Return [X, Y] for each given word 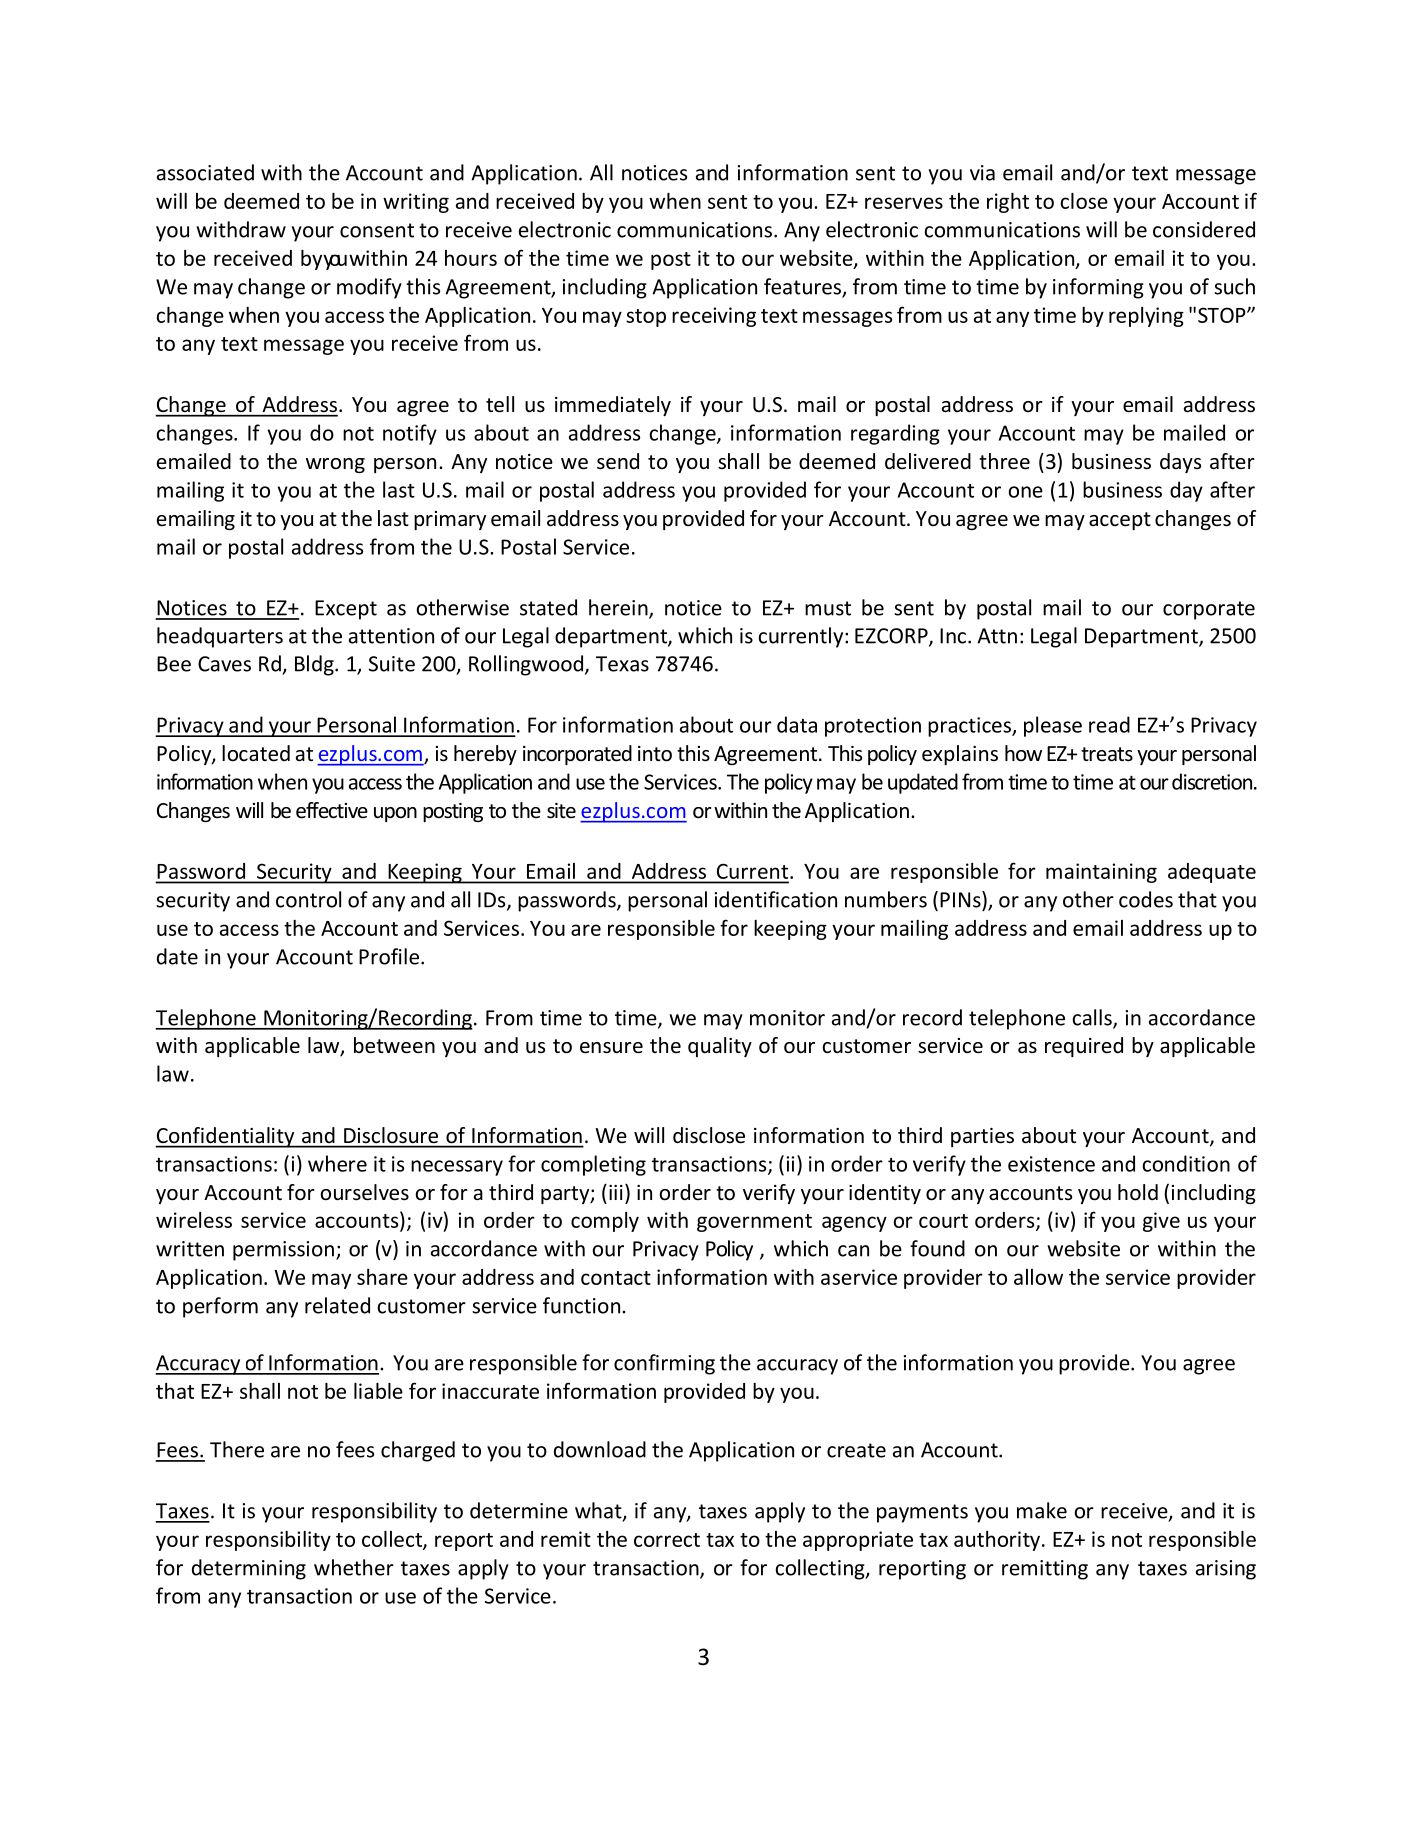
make [1042, 1510]
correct [667, 1540]
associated [205, 172]
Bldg [315, 665]
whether [354, 1567]
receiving [714, 317]
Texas [622, 664]
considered [1204, 229]
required [1084, 1047]
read [1109, 724]
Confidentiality [226, 1137]
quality [720, 1047]
